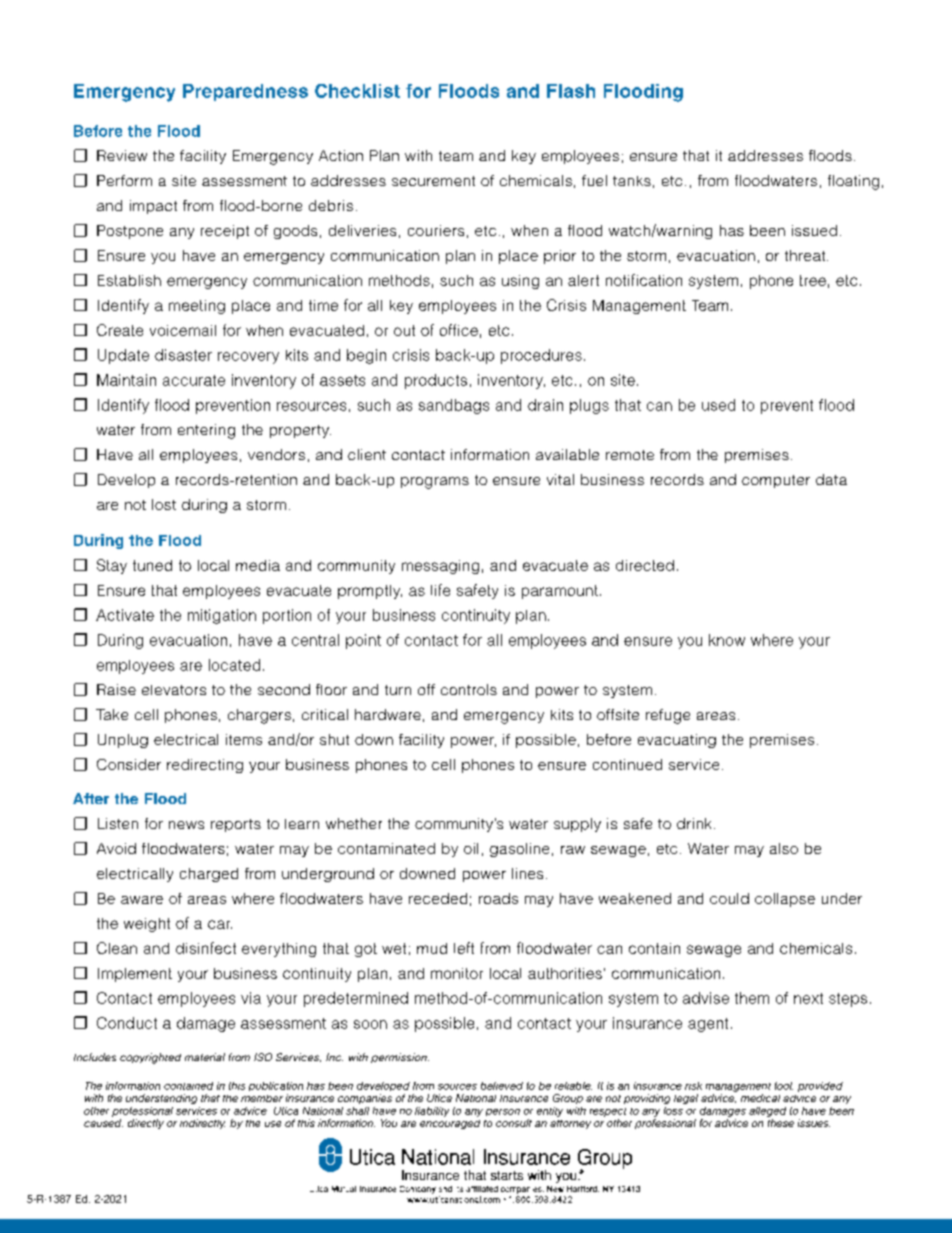 This image has height=1233, width=952. I want to click on life, so click(440, 590).
